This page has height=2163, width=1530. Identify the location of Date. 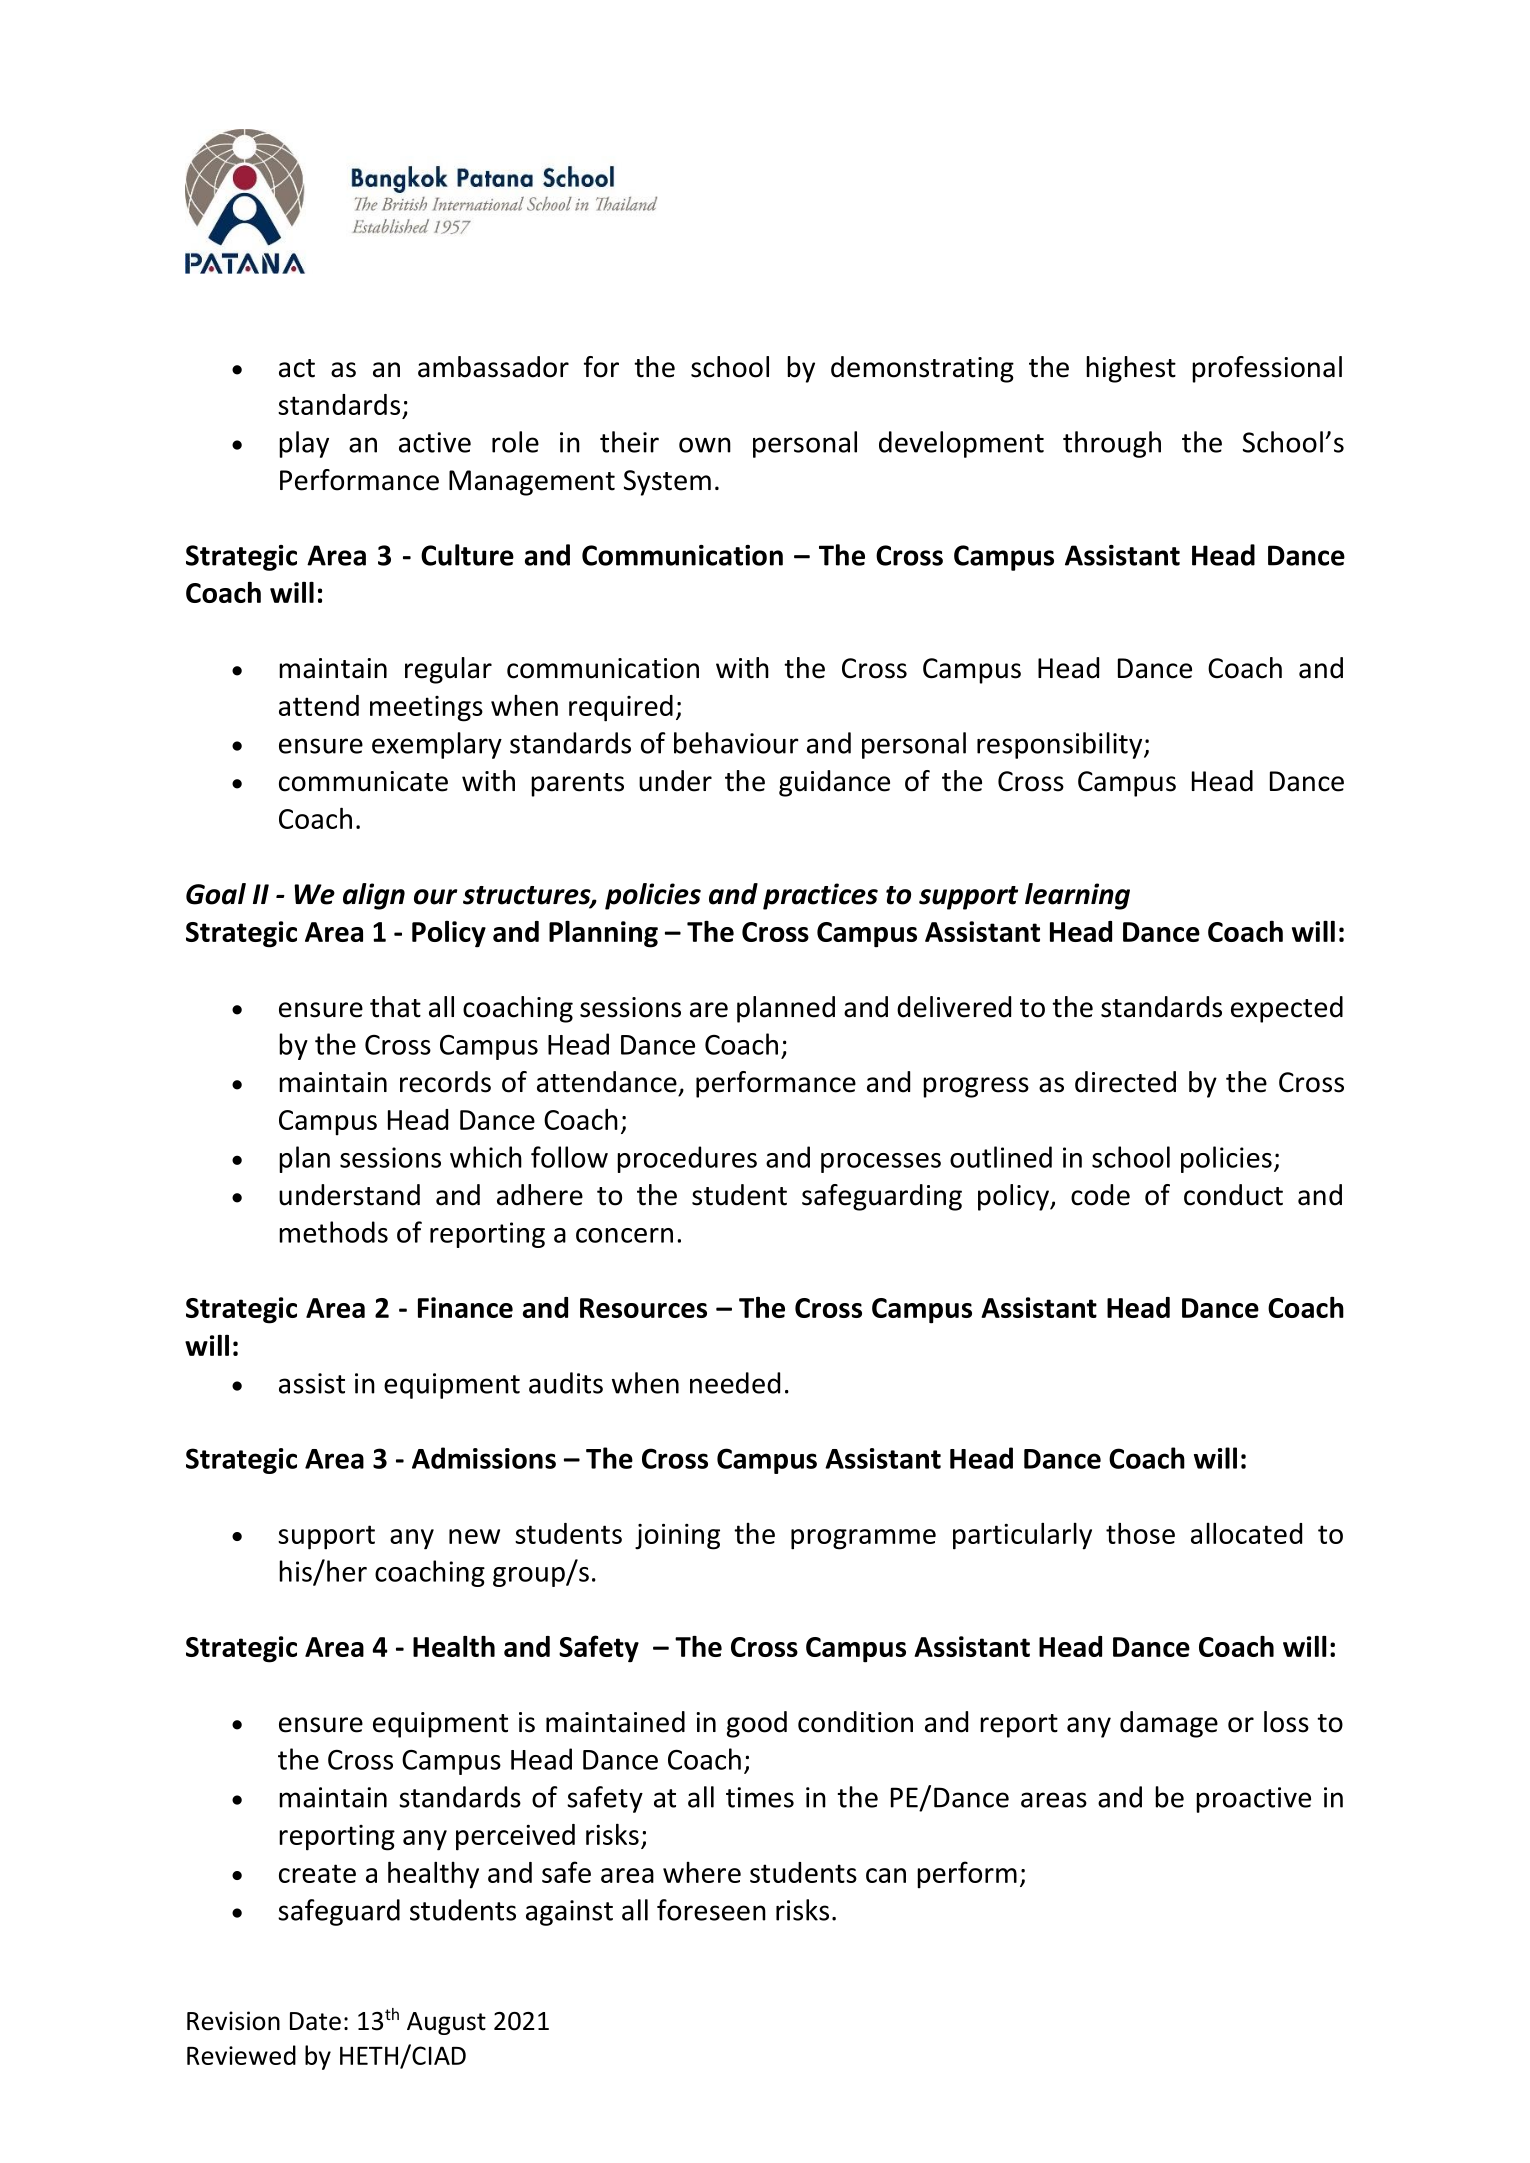
(315, 2021).
